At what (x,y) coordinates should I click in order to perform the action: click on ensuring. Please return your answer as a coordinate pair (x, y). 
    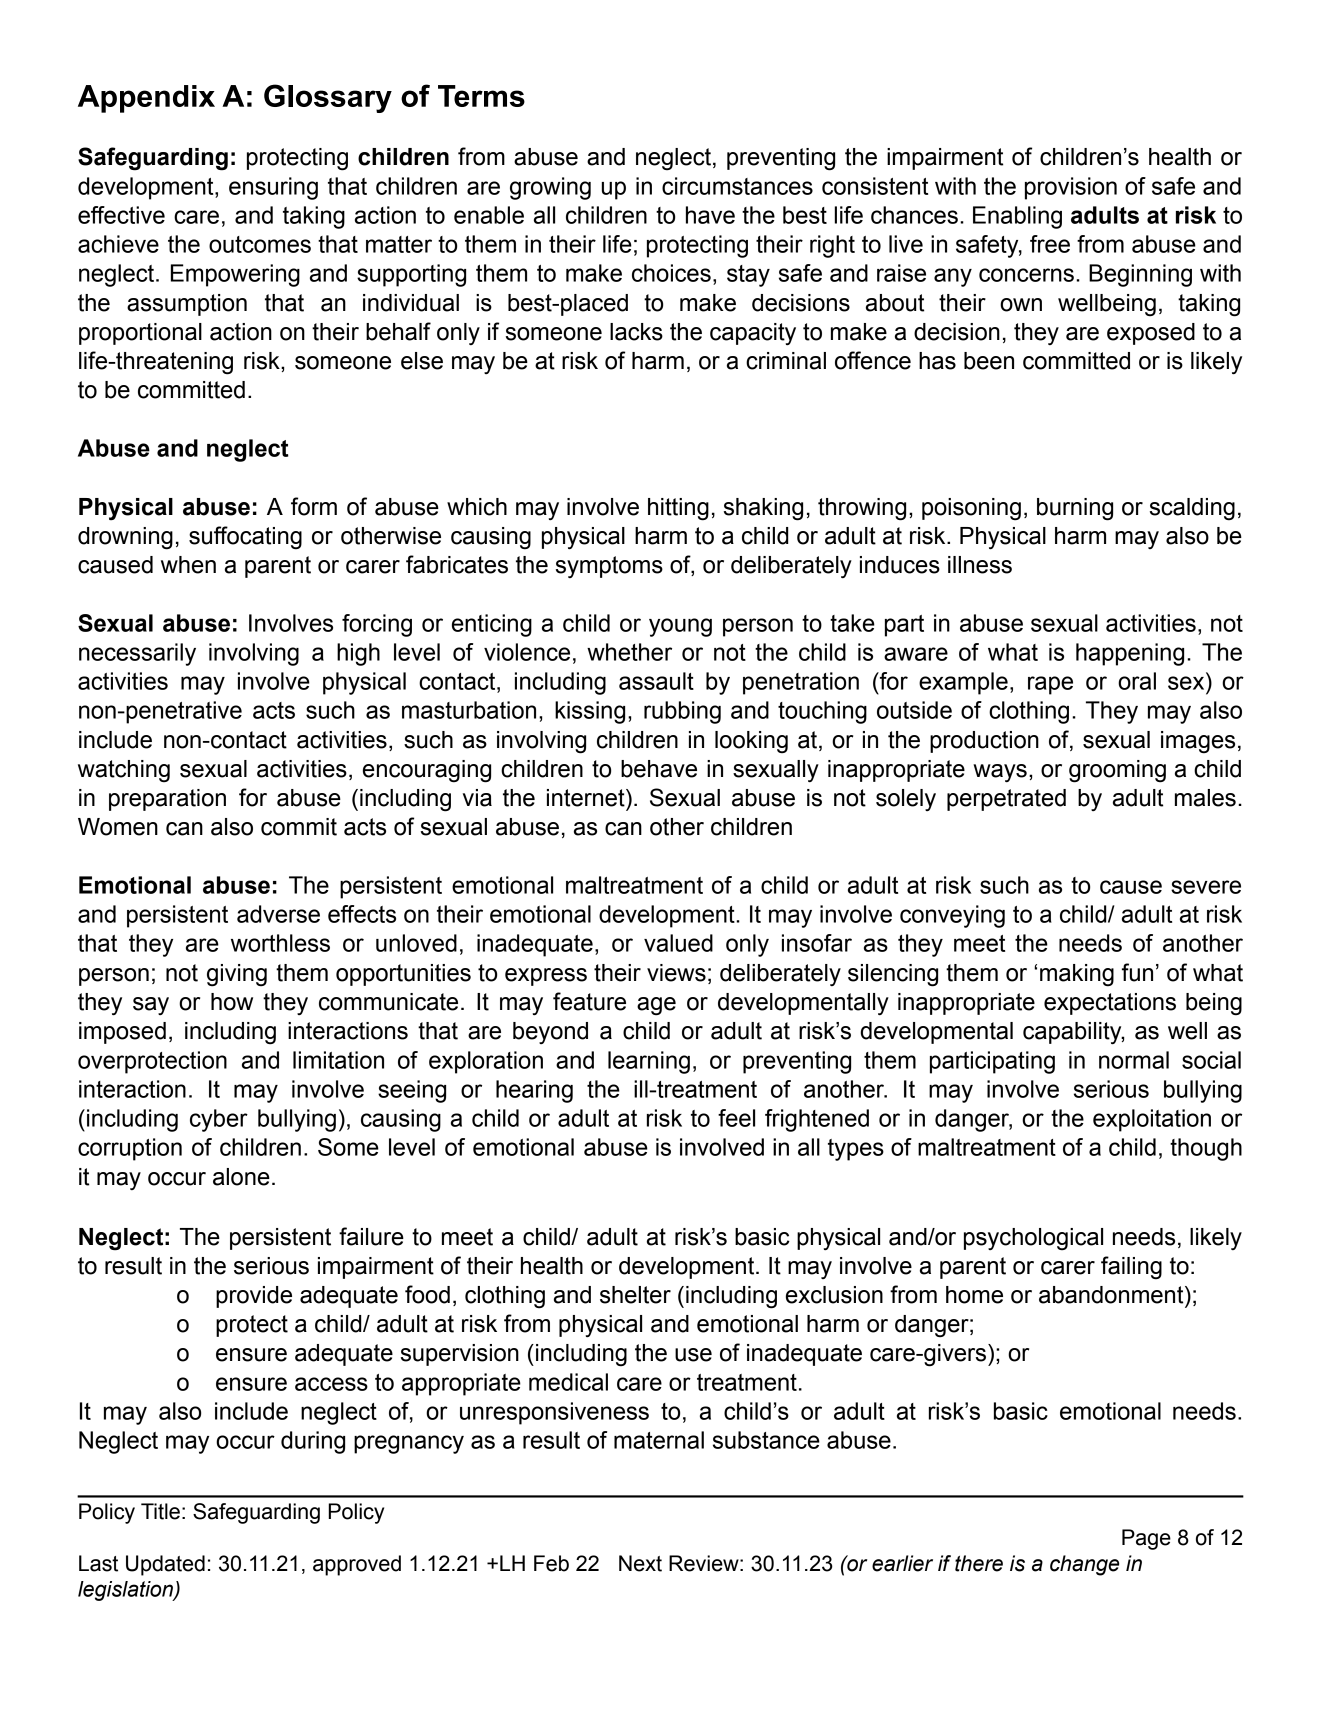
    Looking at the image, I should click on (273, 188).
